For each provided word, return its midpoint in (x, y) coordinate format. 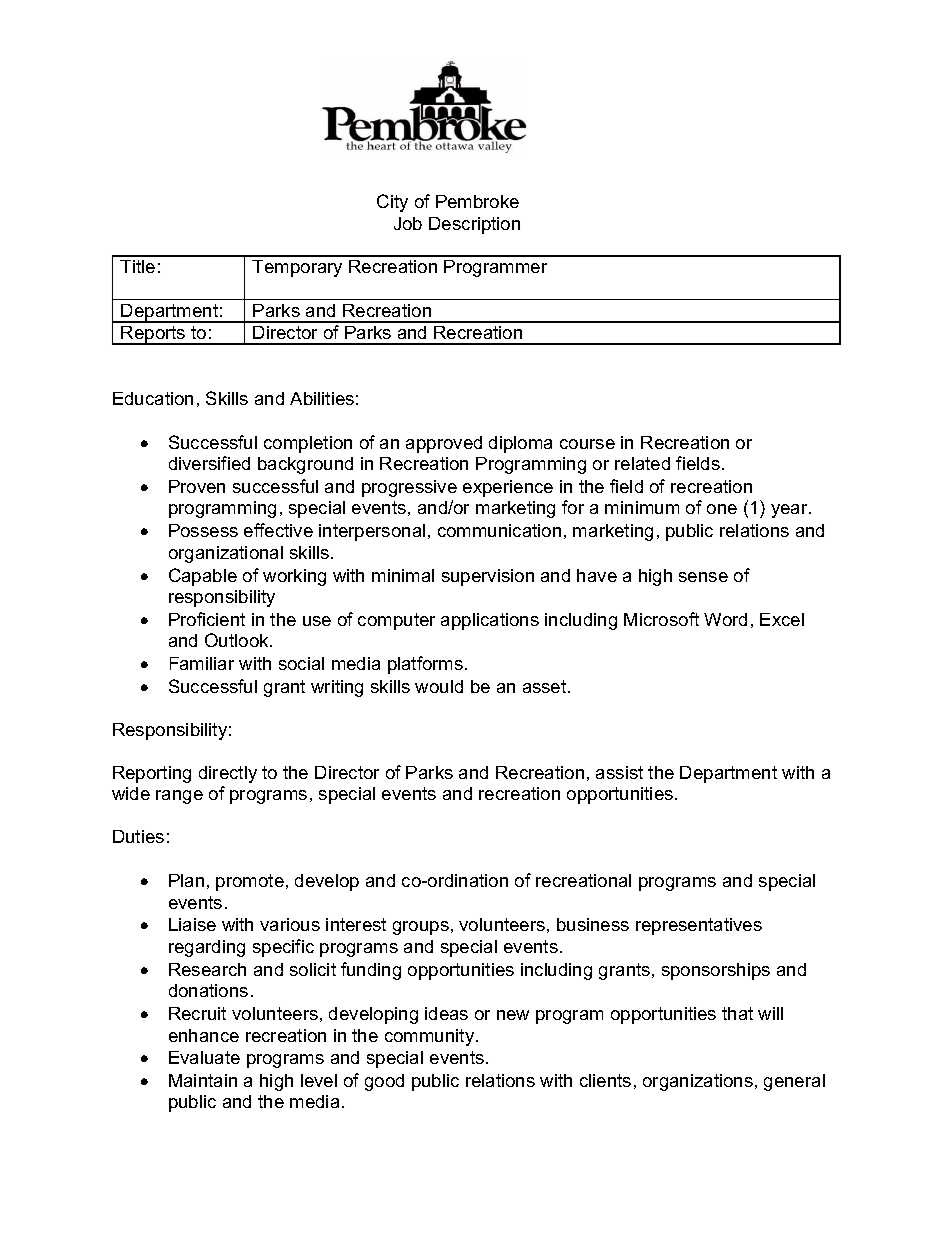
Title (137, 266)
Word (725, 619)
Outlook (238, 640)
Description (474, 225)
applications (490, 621)
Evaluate (204, 1057)
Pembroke (477, 201)
